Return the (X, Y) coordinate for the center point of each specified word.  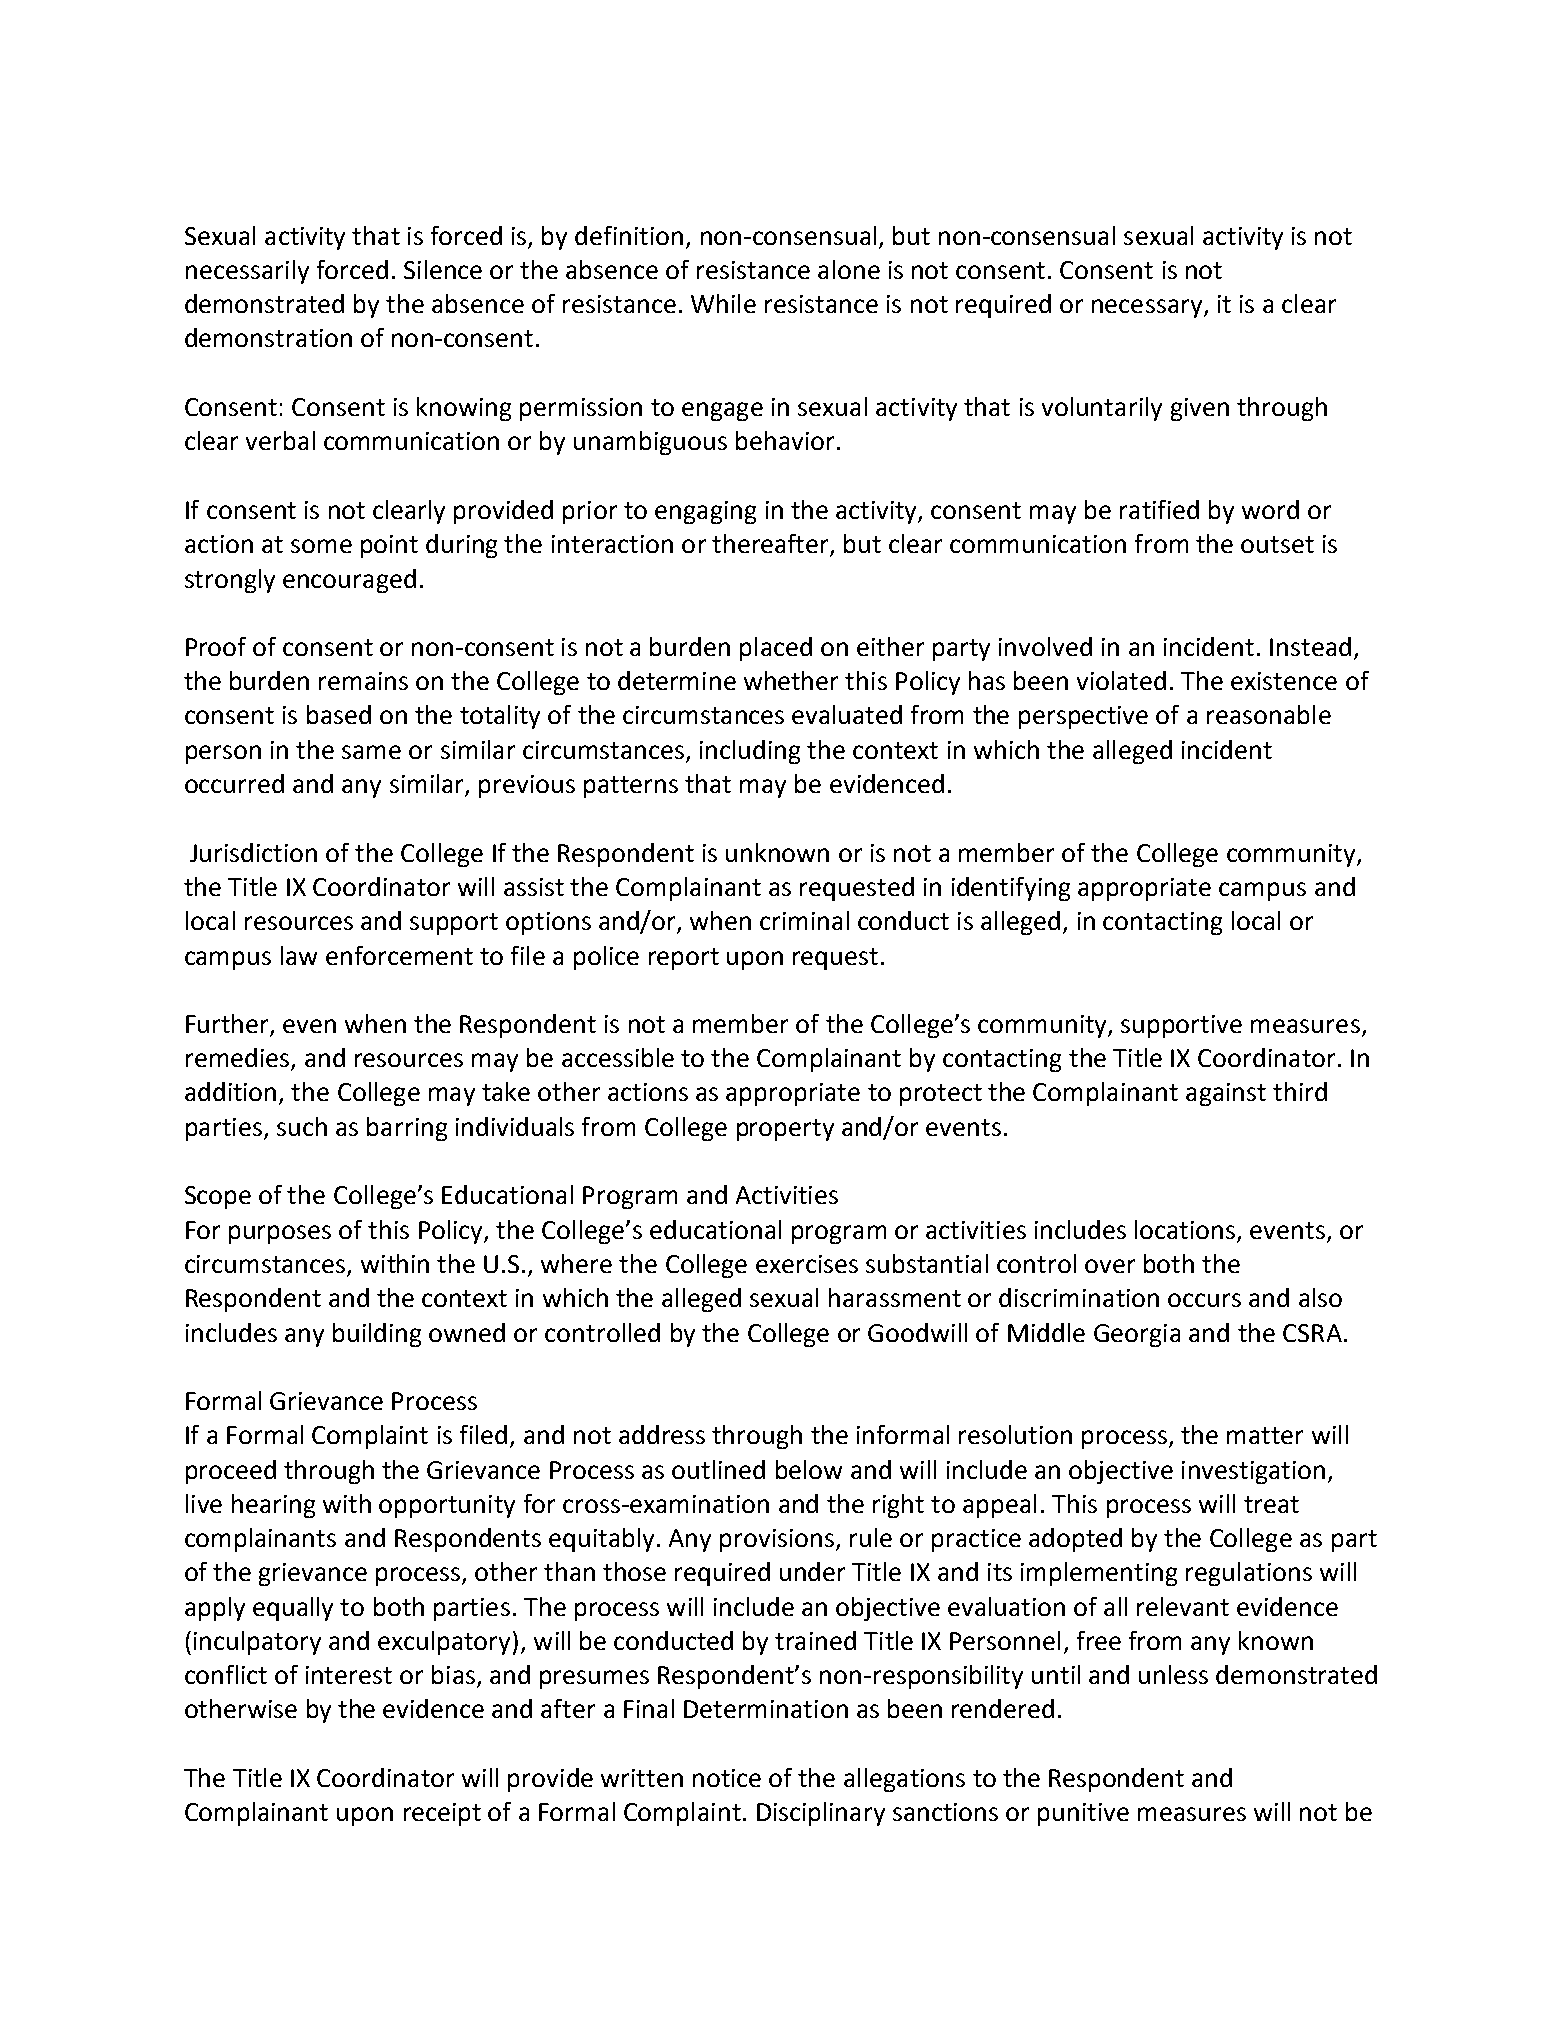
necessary (1147, 308)
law (299, 955)
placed (776, 649)
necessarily (247, 272)
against (1226, 1094)
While (723, 303)
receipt (442, 1814)
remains (363, 681)
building (377, 1335)
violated (1121, 680)
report (684, 959)
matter (1265, 1435)
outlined (718, 1469)
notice (727, 1778)
